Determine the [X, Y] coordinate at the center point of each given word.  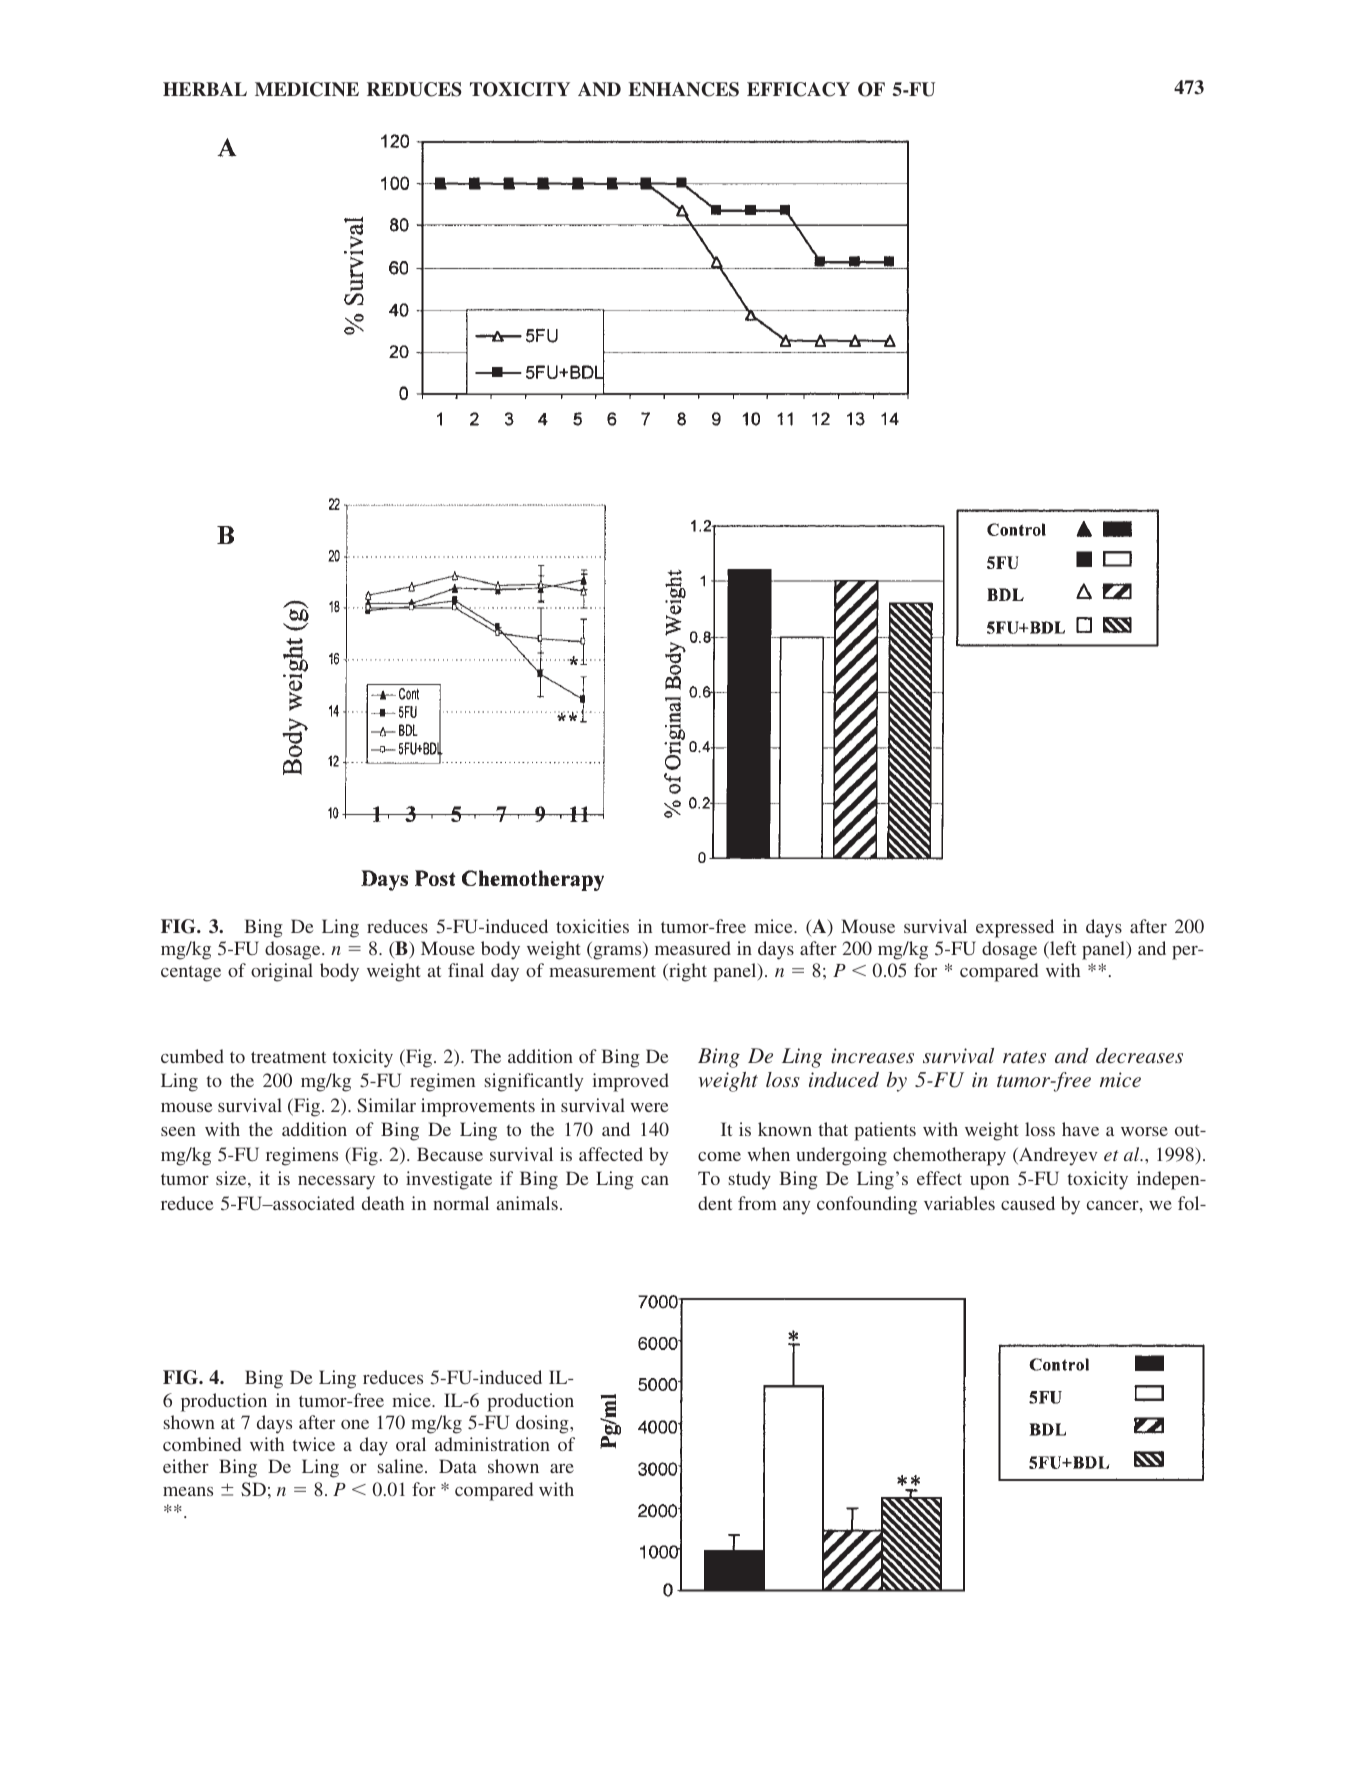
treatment [288, 1057]
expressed [1015, 928]
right [687, 972]
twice [313, 1444]
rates [1024, 1057]
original [282, 972]
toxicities [592, 926]
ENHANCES [683, 89]
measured [693, 948]
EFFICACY [798, 89]
